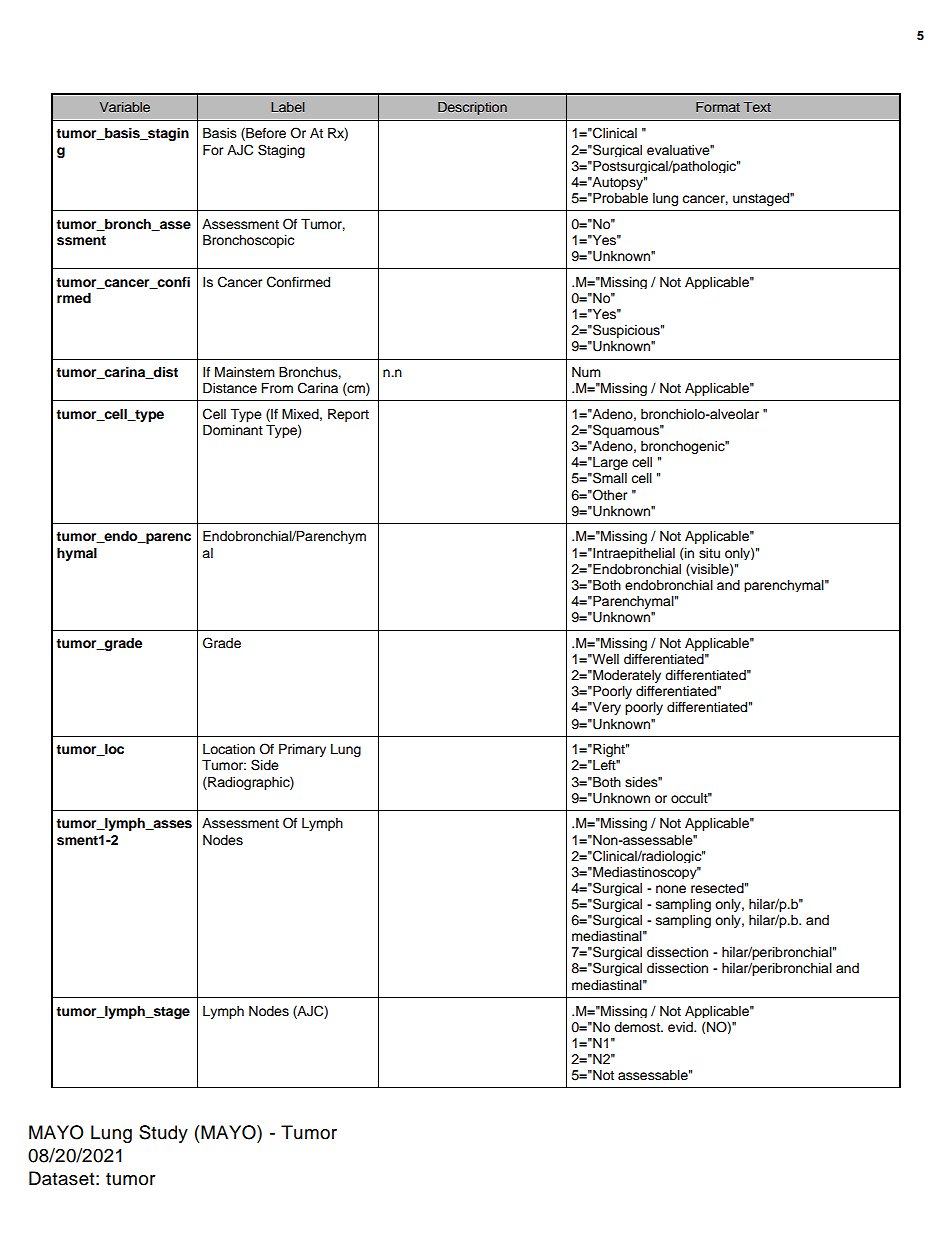  Describe the element at coordinates (472, 108) in the screenshot. I see `Description` at that location.
